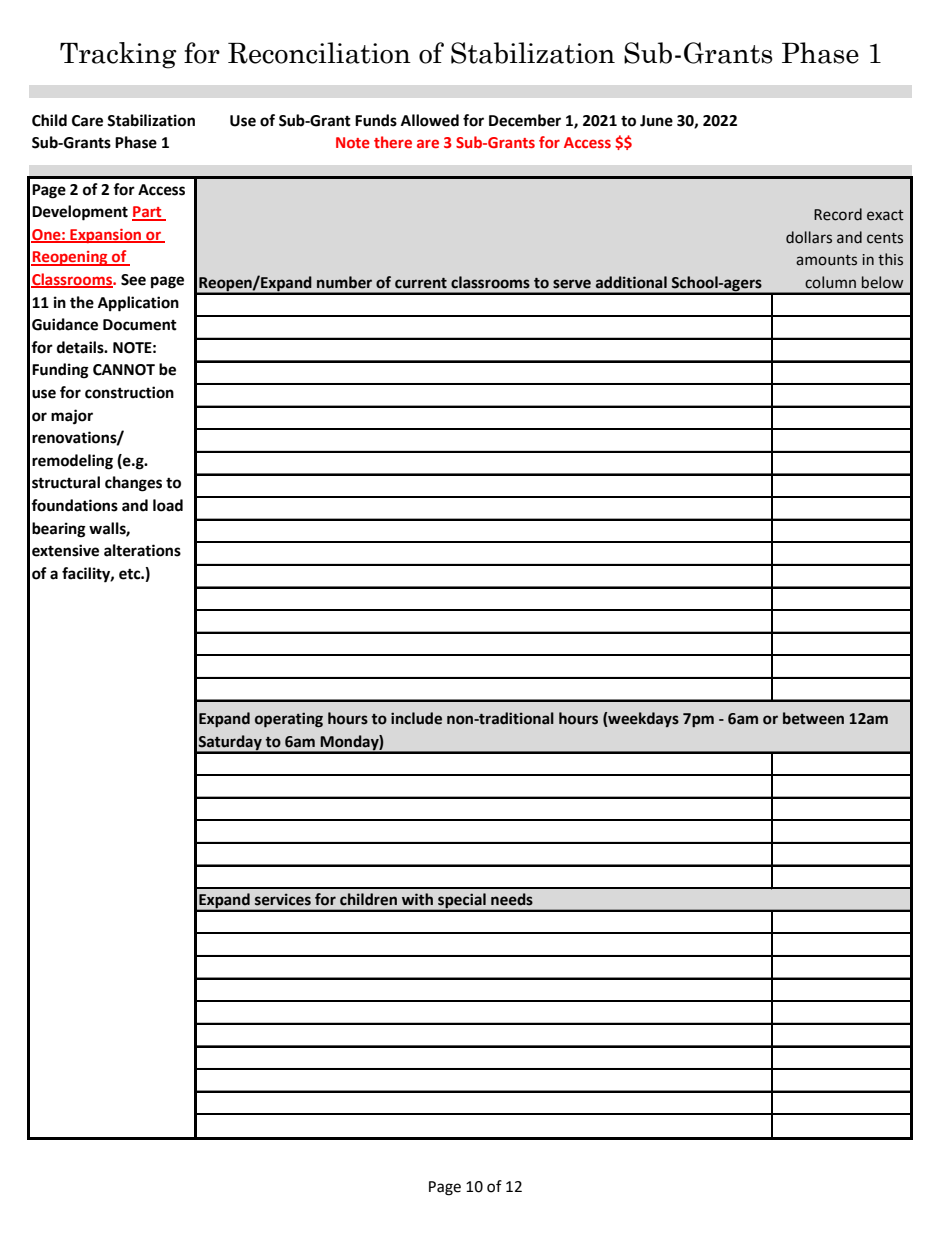 This image has width=952, height=1233. Describe the element at coordinates (283, 899) in the image. I see `services` at that location.
